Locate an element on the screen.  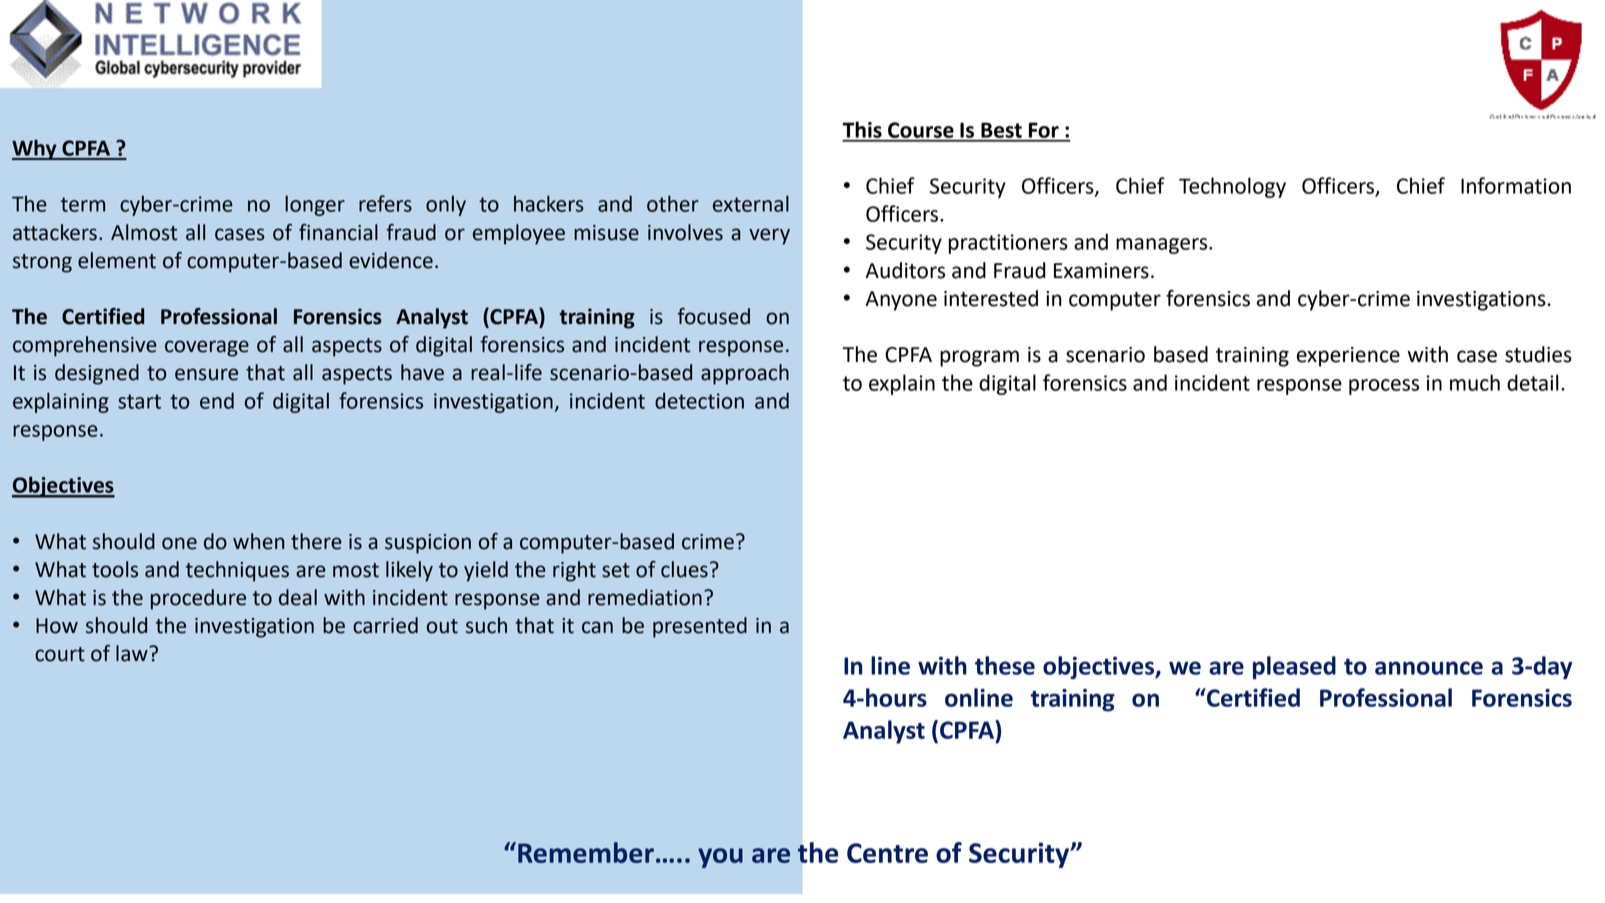
when is located at coordinates (258, 541).
